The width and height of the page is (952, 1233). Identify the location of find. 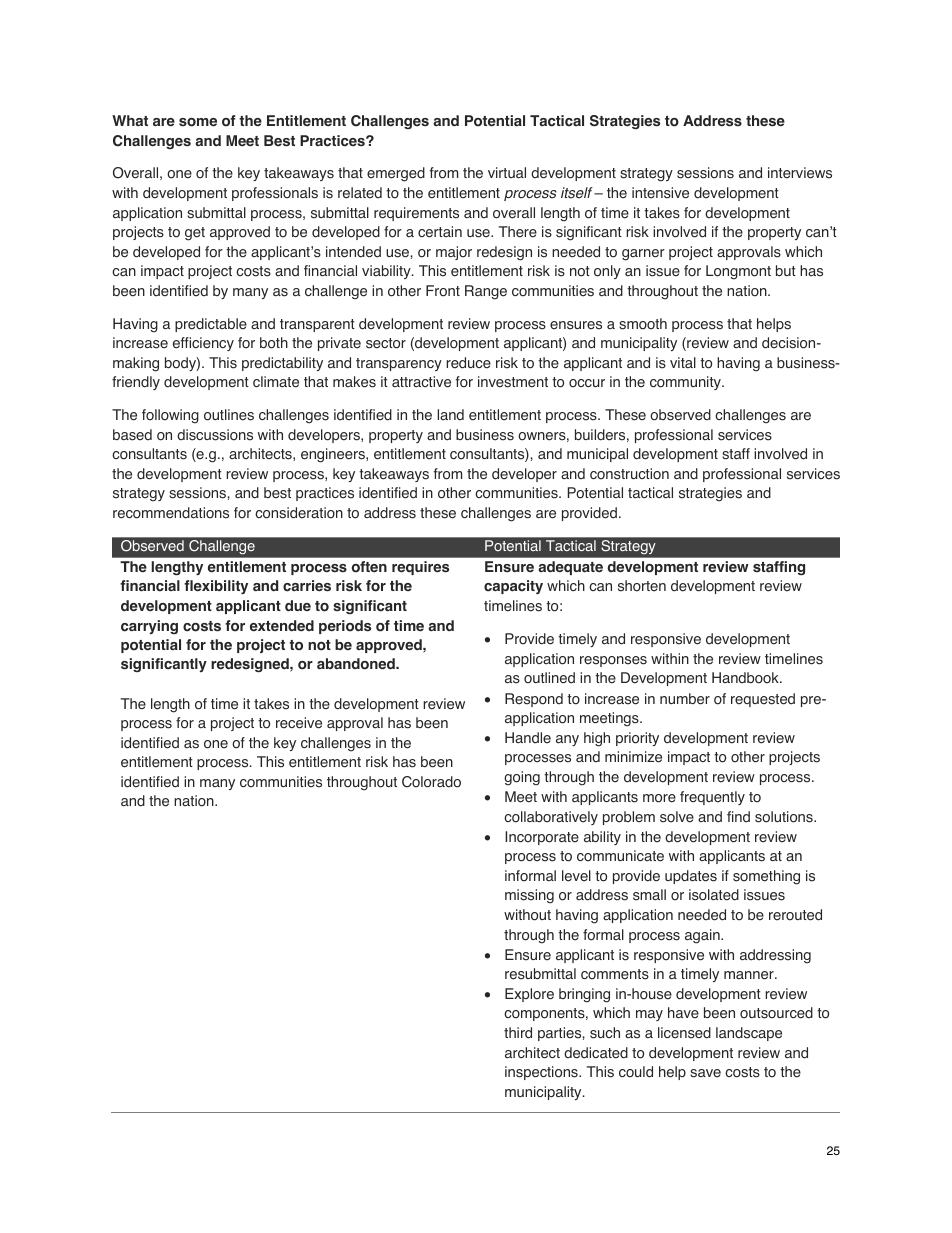
(738, 817).
